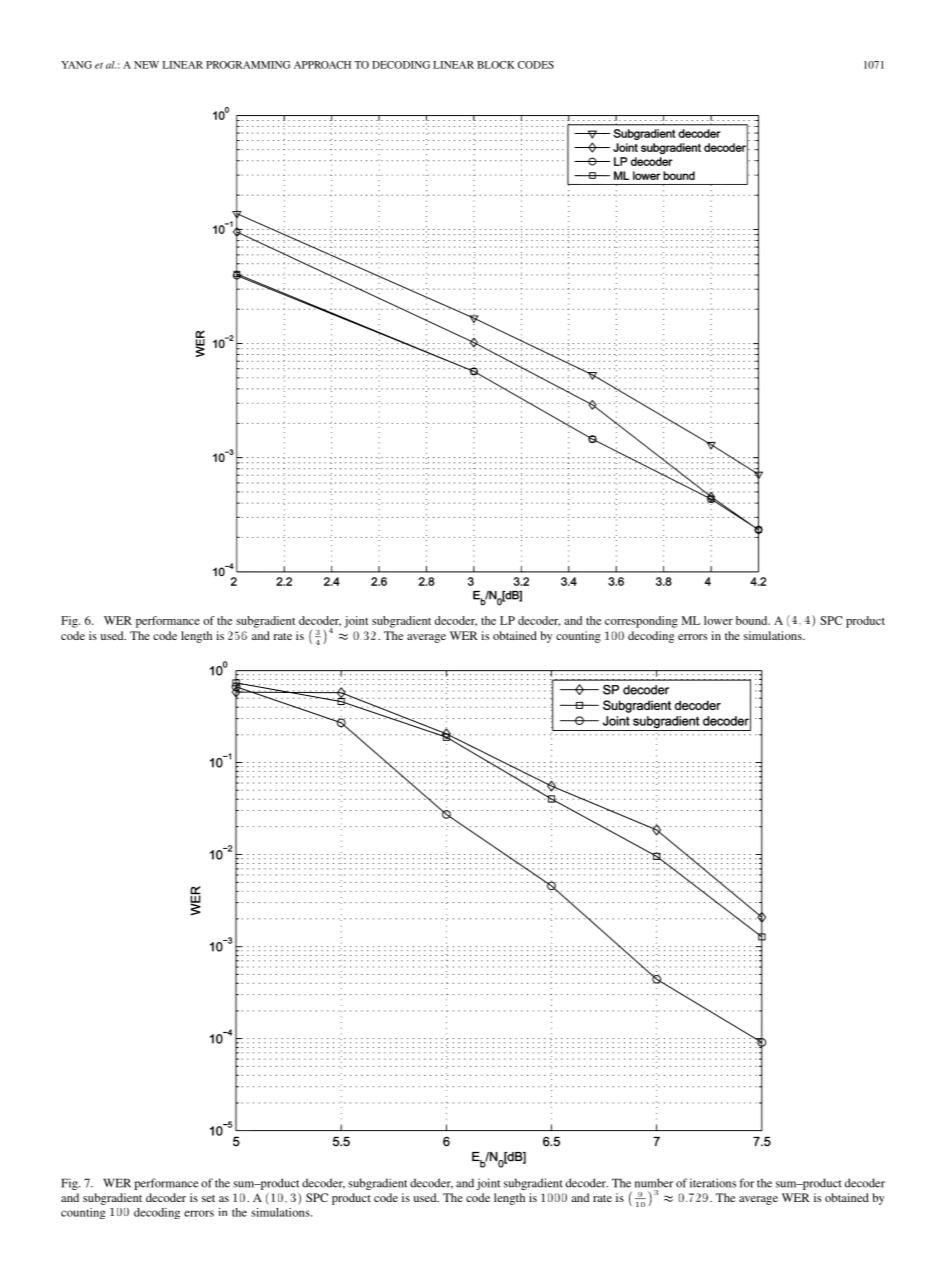 This image has height=1270, width=952. Describe the element at coordinates (146, 65) in the image. I see `NEW` at that location.
